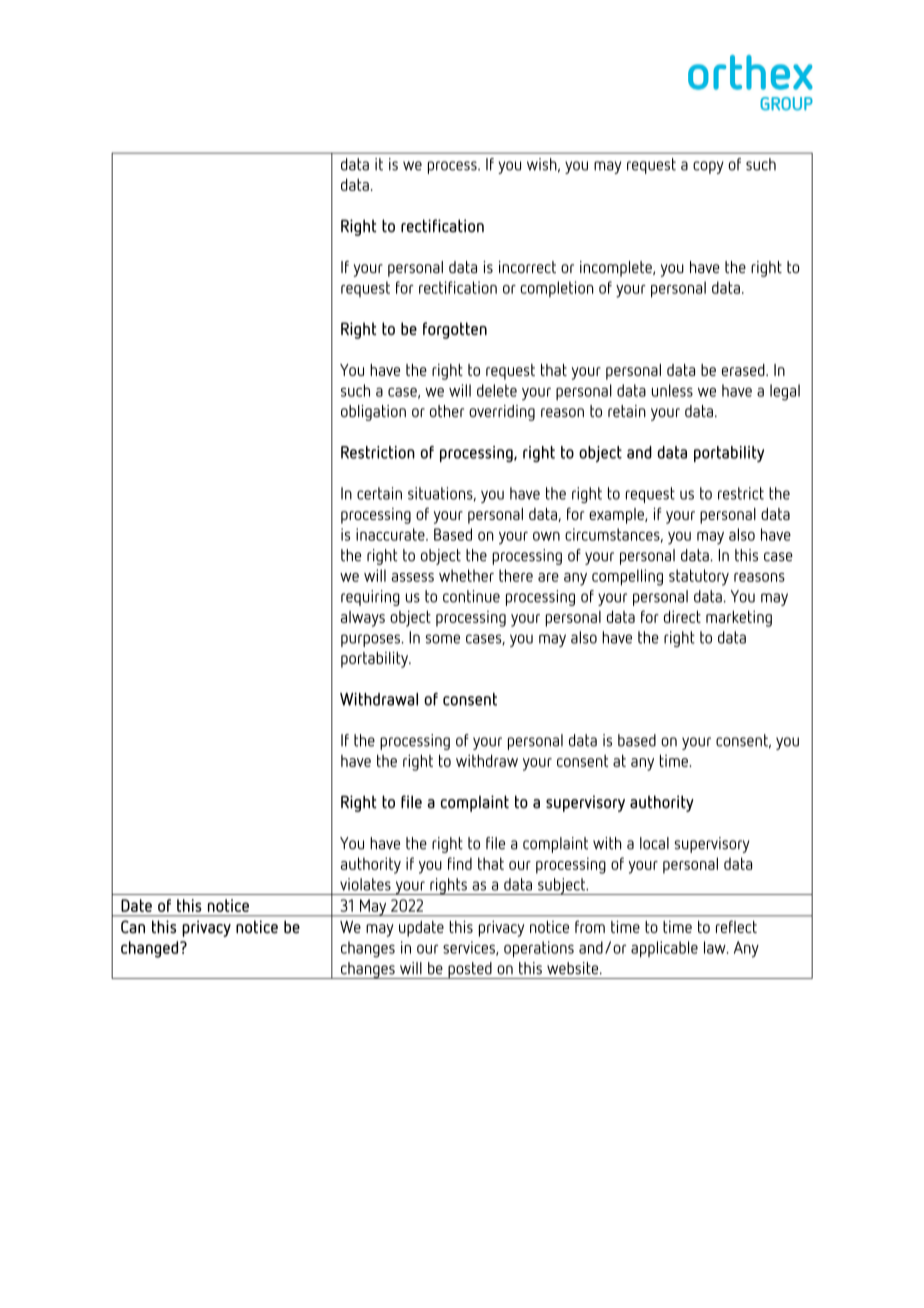 The width and height of the screenshot is (924, 1308). What do you see at coordinates (455, 330) in the screenshot?
I see `forgotten` at bounding box center [455, 330].
